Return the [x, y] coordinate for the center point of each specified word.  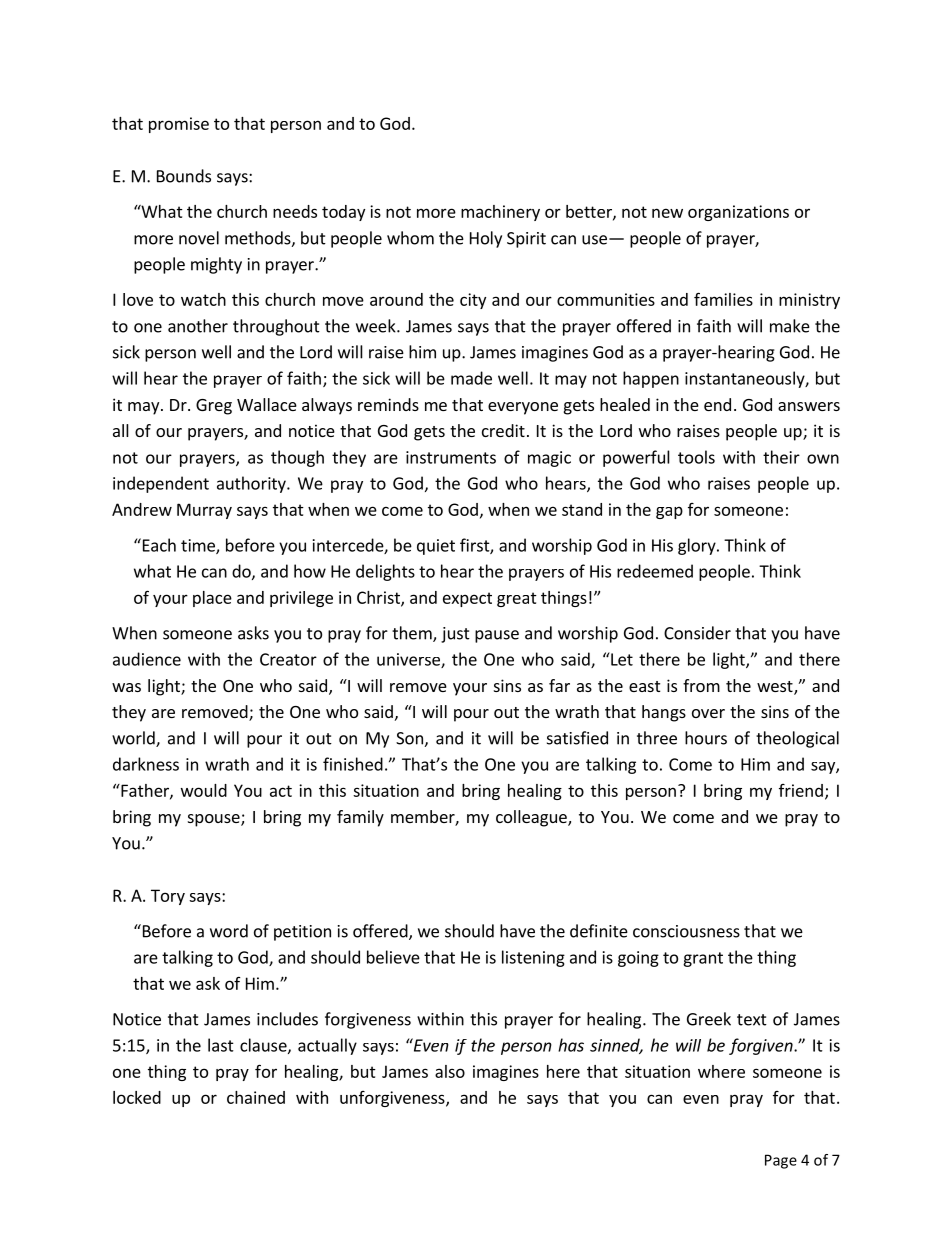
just [455, 635]
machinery [500, 213]
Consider [697, 633]
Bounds [184, 176]
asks [253, 633]
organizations [738, 213]
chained [256, 1097]
